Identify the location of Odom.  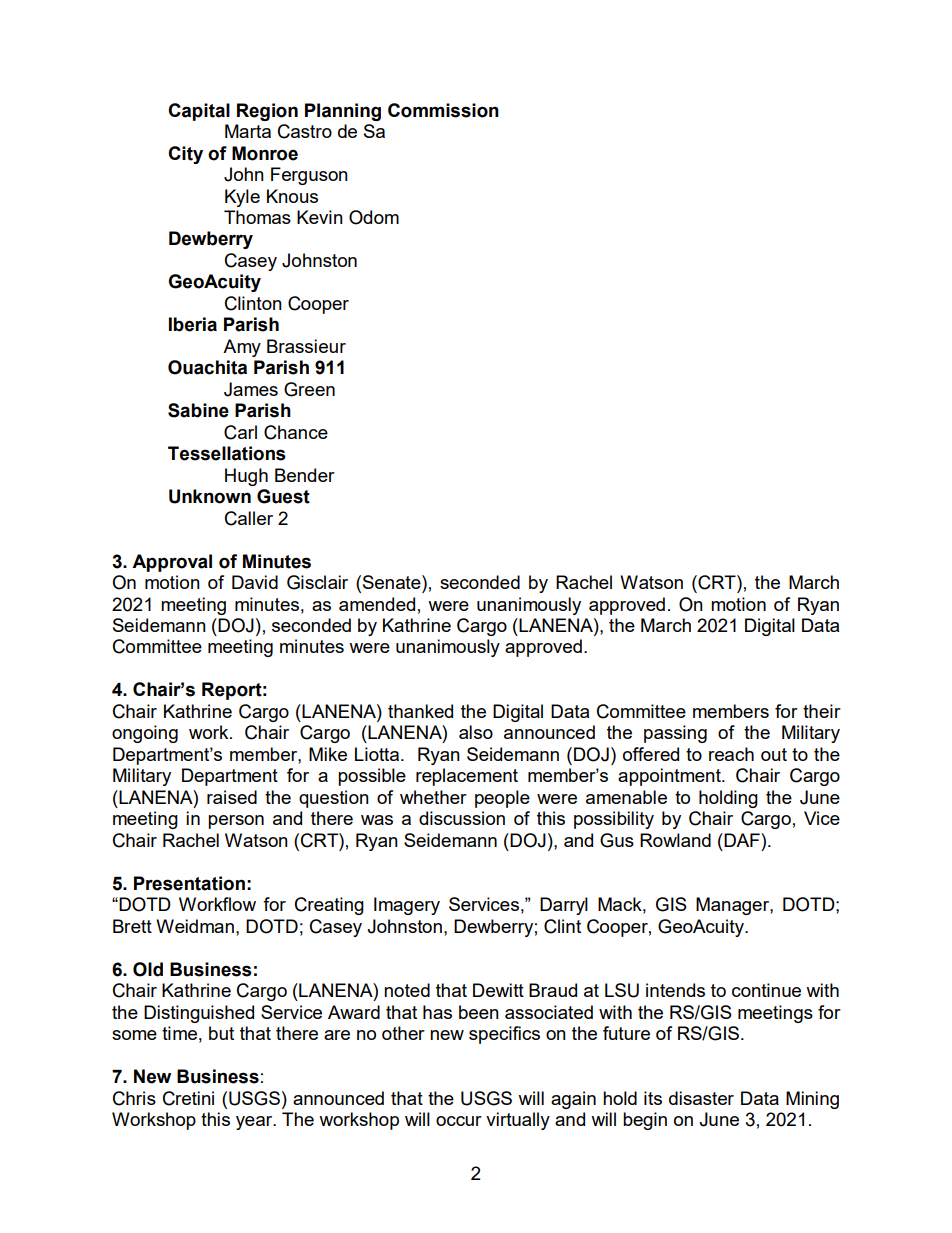
(374, 217).
